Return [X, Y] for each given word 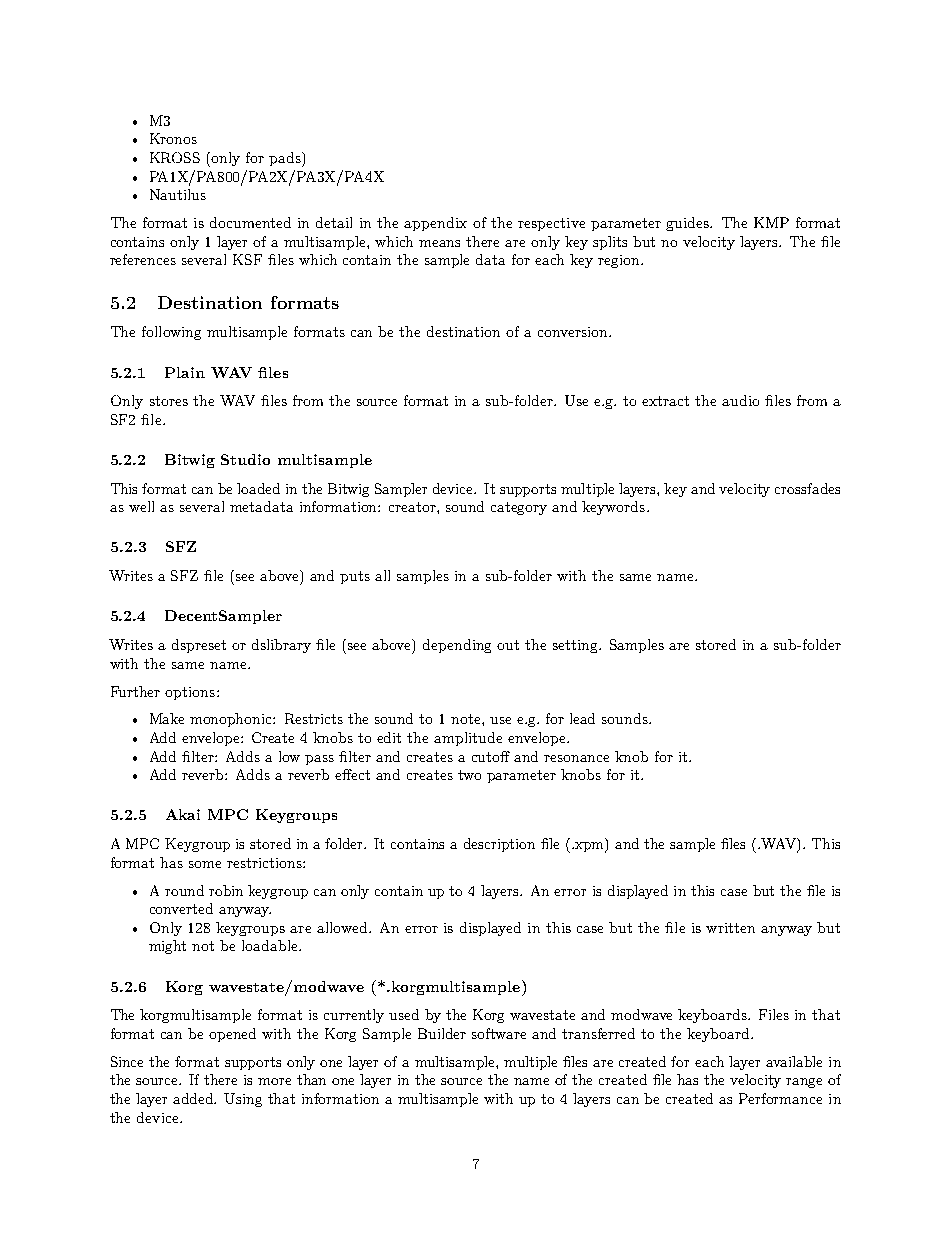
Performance [780, 1098]
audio [740, 400]
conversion [574, 332]
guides [688, 224]
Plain [185, 372]
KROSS [175, 157]
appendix [435, 224]
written [730, 928]
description [499, 845]
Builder [442, 1033]
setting [577, 646]
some [205, 864]
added [194, 1098]
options [190, 693]
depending [457, 646]
